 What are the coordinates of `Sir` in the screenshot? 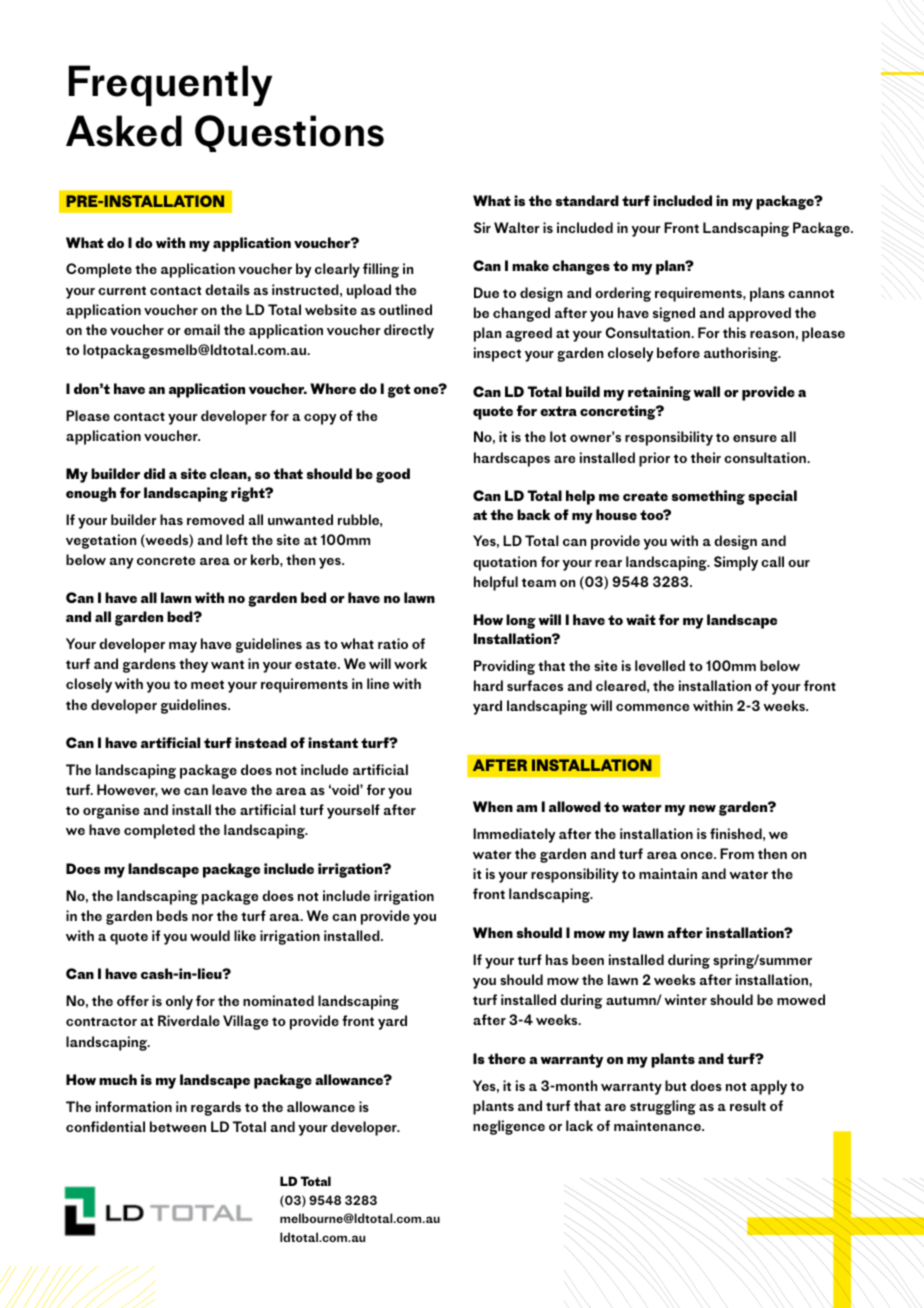 It's located at (482, 227).
